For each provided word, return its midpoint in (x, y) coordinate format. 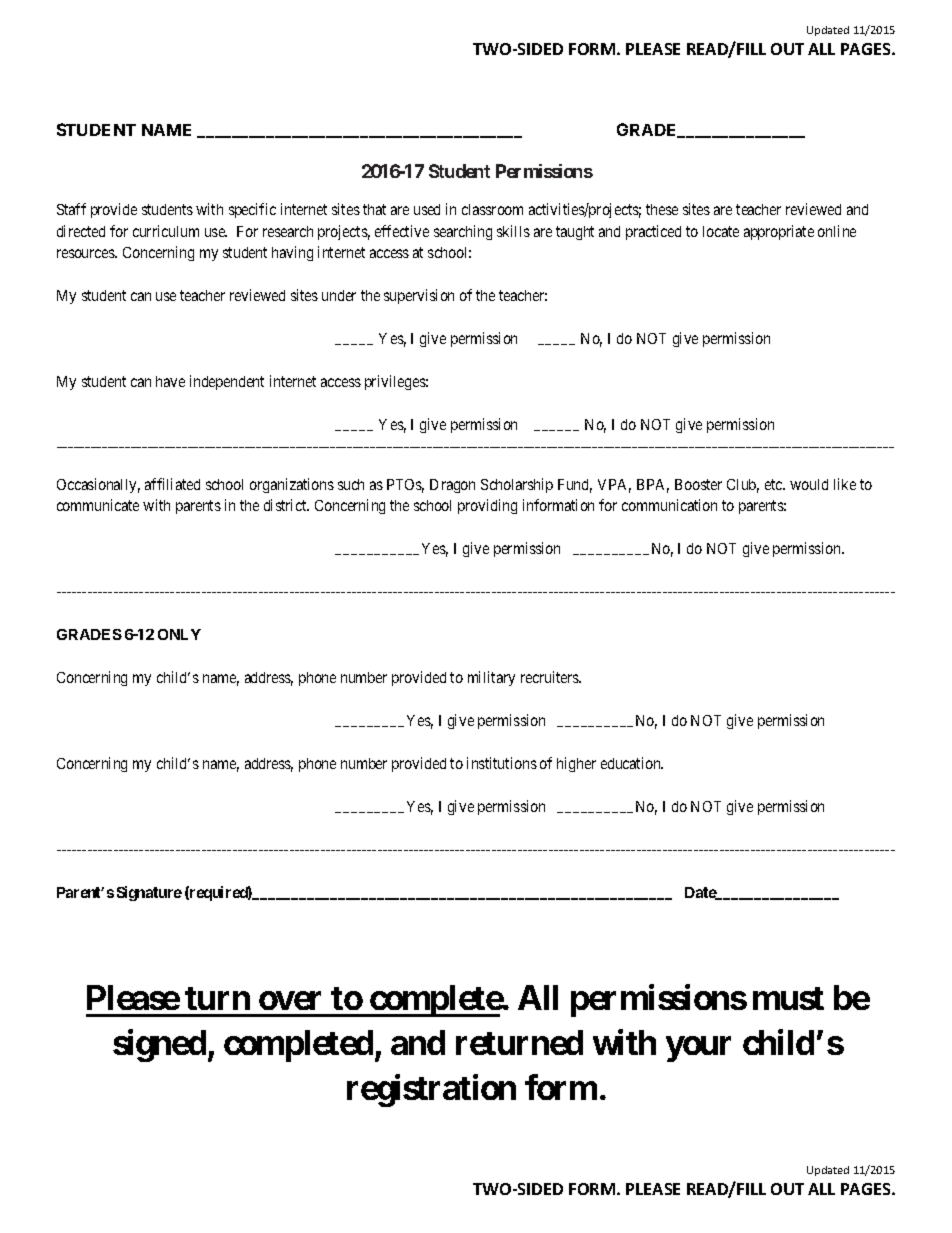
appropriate (779, 232)
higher (576, 764)
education (632, 763)
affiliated (172, 484)
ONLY (179, 634)
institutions (502, 763)
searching (463, 232)
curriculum (166, 231)
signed (159, 1045)
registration (431, 1090)
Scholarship (517, 485)
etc (775, 484)
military (491, 678)
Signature (149, 893)
